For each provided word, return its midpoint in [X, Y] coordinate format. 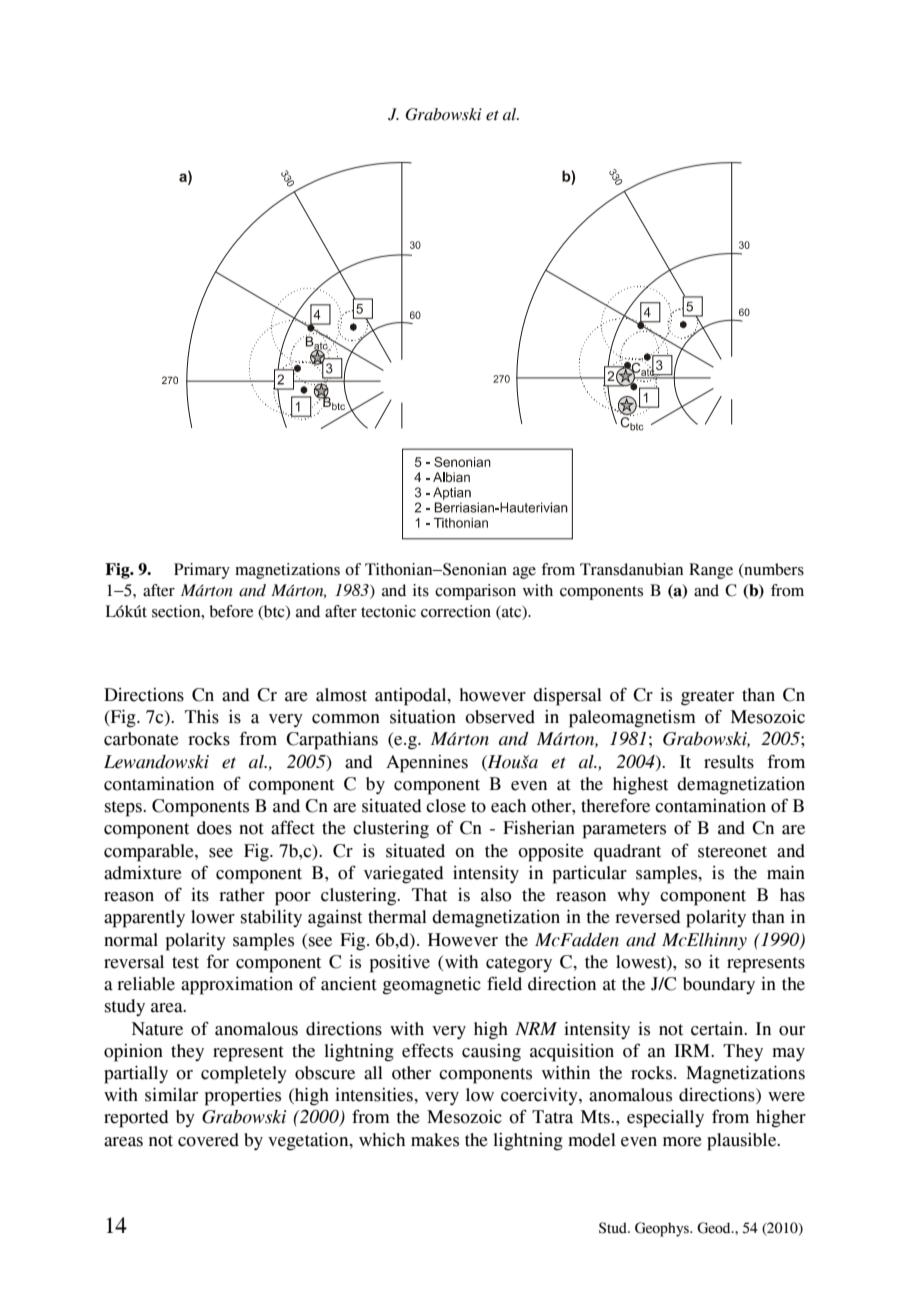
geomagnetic [431, 986]
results [729, 762]
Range [711, 571]
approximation [237, 986]
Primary [202, 571]
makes [435, 1140]
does [214, 828]
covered [208, 1140]
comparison [475, 592]
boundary [719, 985]
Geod [715, 1228]
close [446, 806]
